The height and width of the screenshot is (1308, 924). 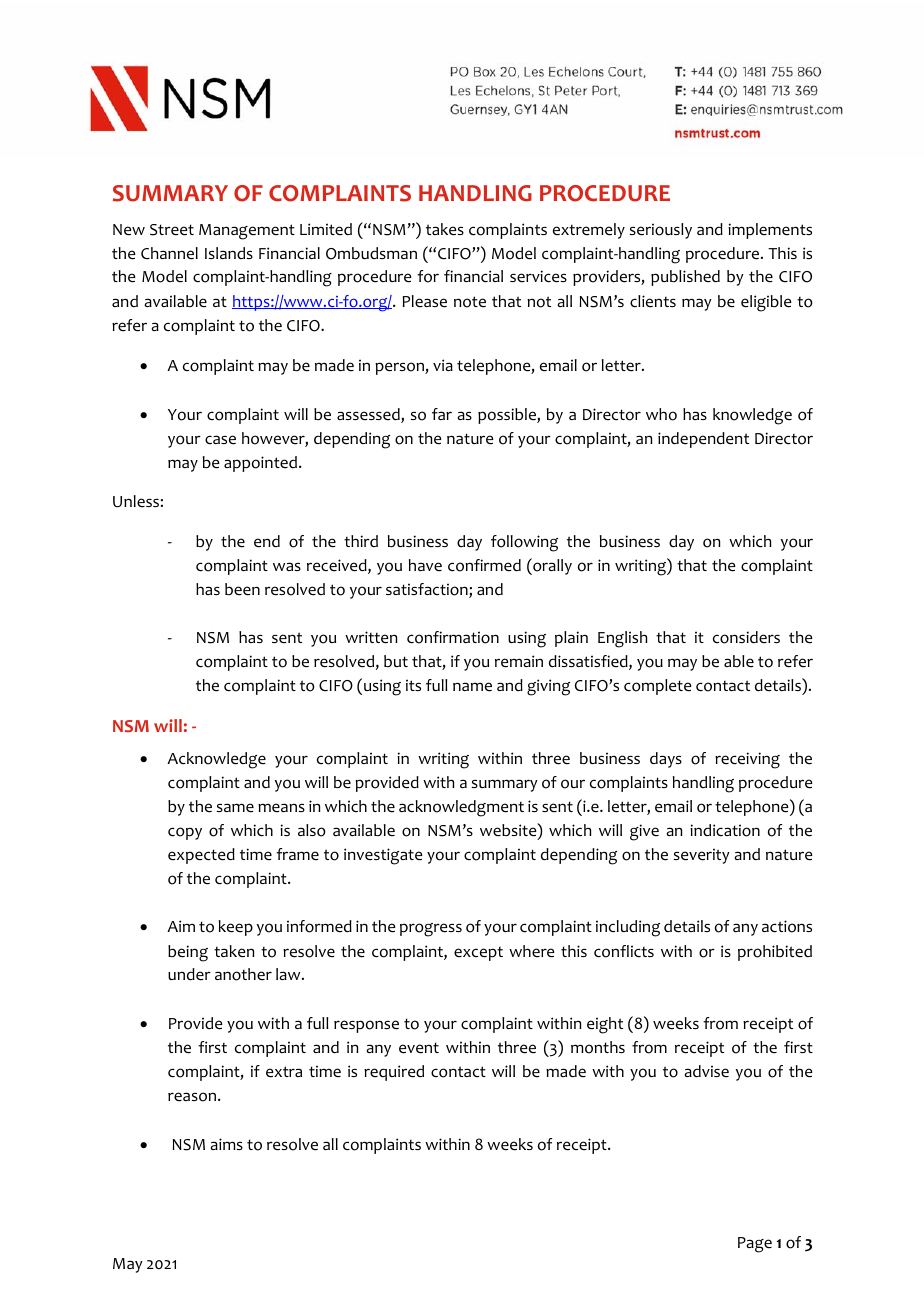 What do you see at coordinates (235, 808) in the screenshot?
I see `same` at bounding box center [235, 808].
